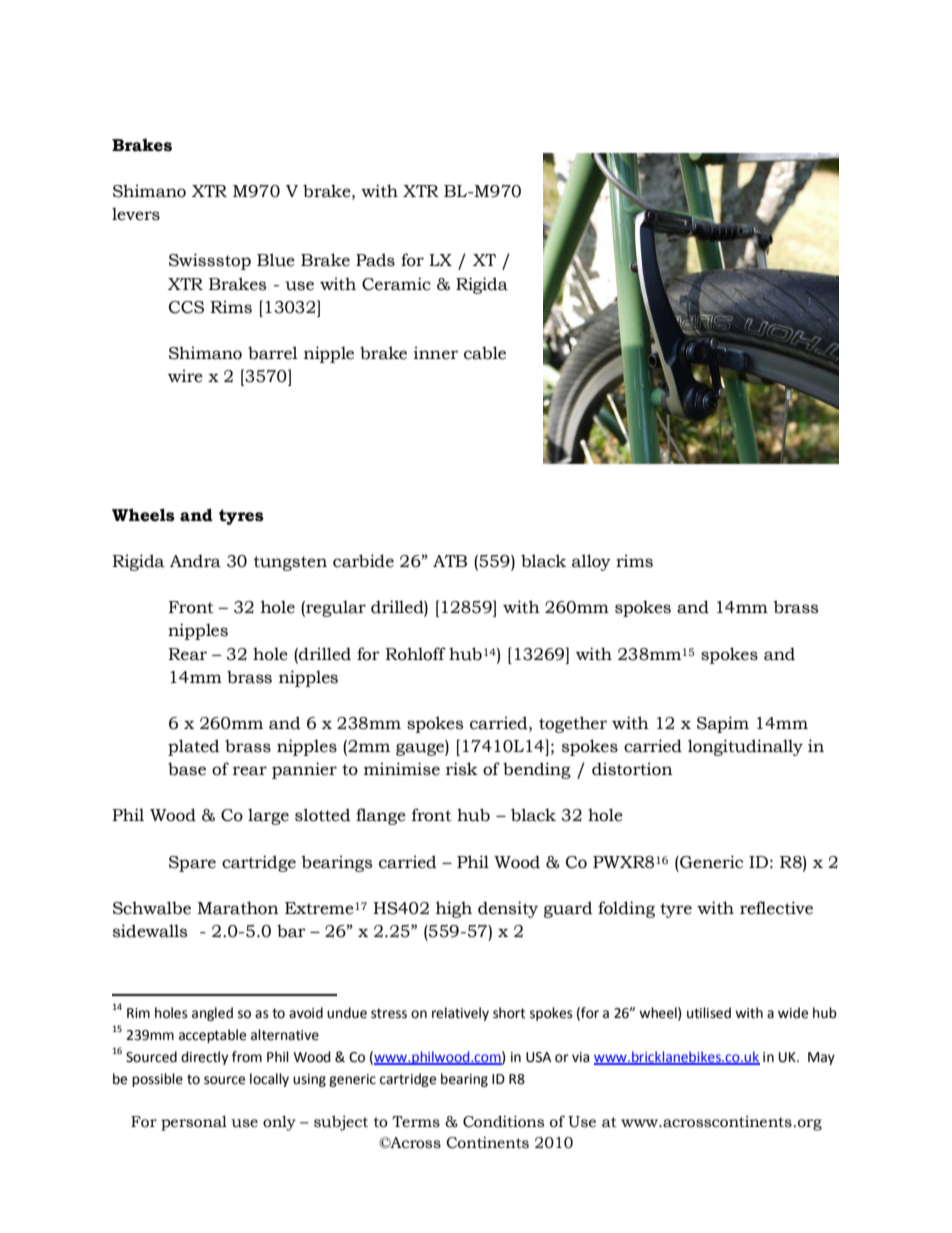 The width and height of the document is (952, 1233). What do you see at coordinates (185, 376) in the document?
I see `wire` at bounding box center [185, 376].
